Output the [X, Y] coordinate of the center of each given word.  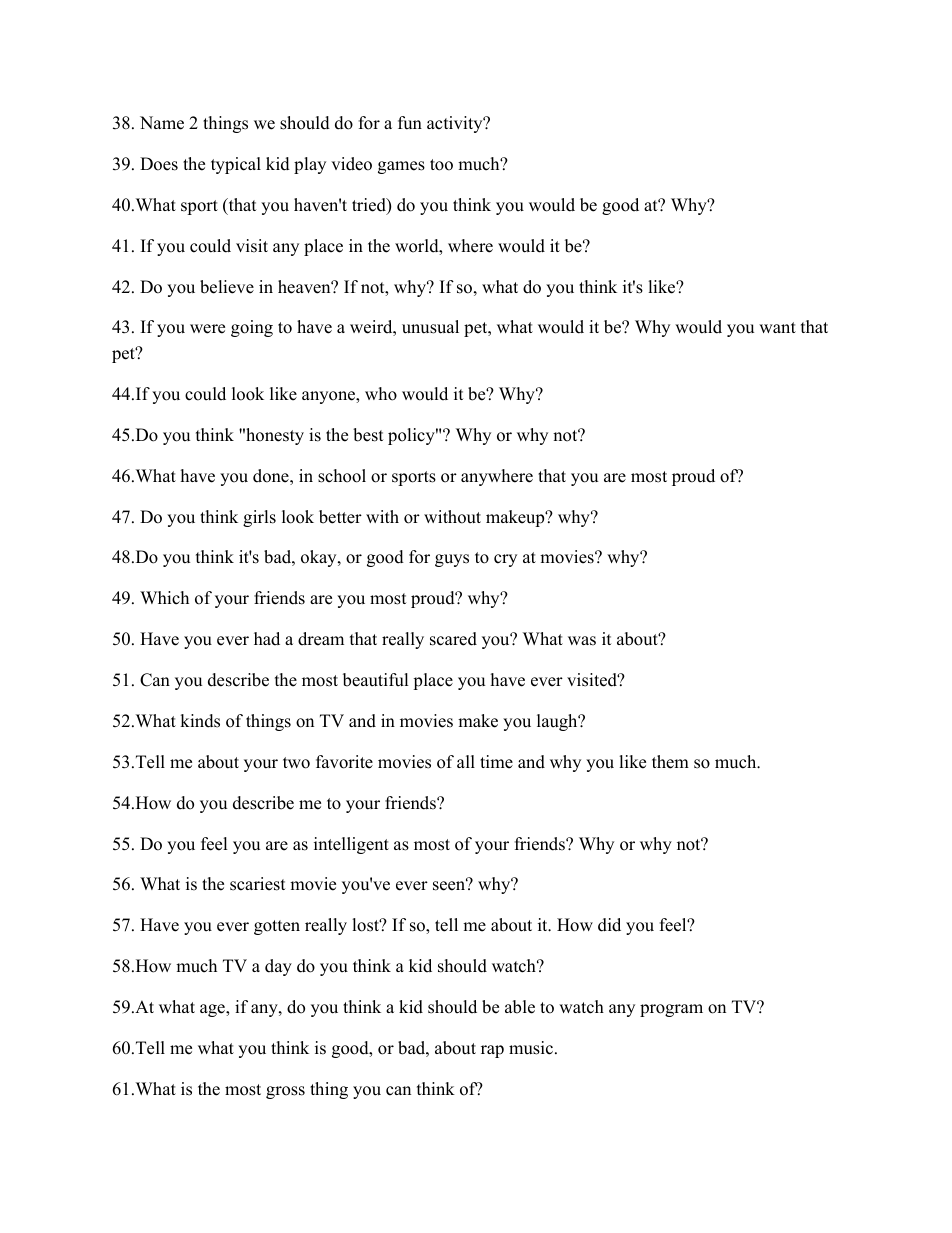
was [582, 641]
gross [285, 1092]
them [670, 762]
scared [453, 639]
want [777, 327]
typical [236, 165]
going [252, 328]
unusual [430, 327]
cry [505, 560]
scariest [258, 884]
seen [450, 885]
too [441, 165]
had [267, 639]
